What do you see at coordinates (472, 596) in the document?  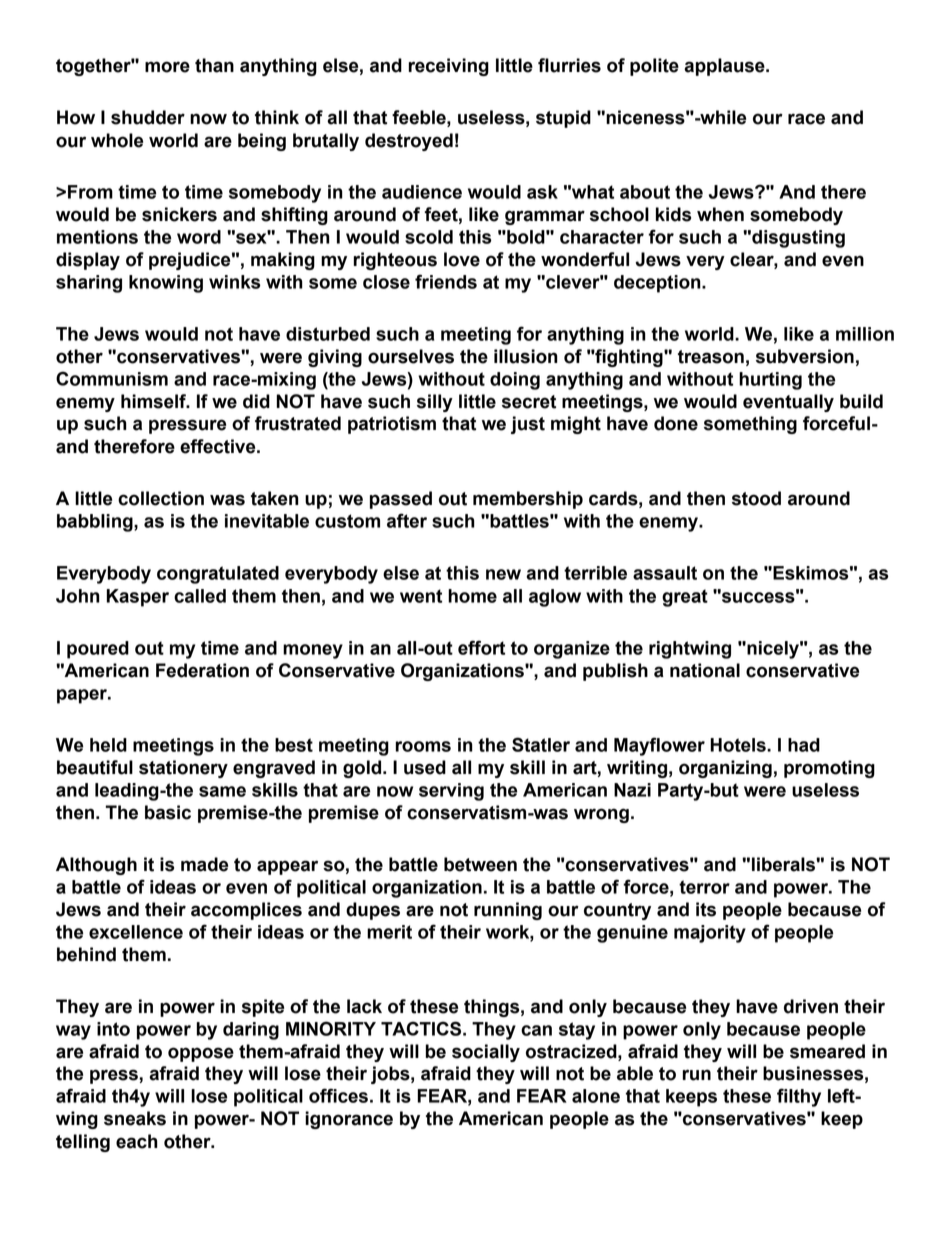 I see `home` at bounding box center [472, 596].
